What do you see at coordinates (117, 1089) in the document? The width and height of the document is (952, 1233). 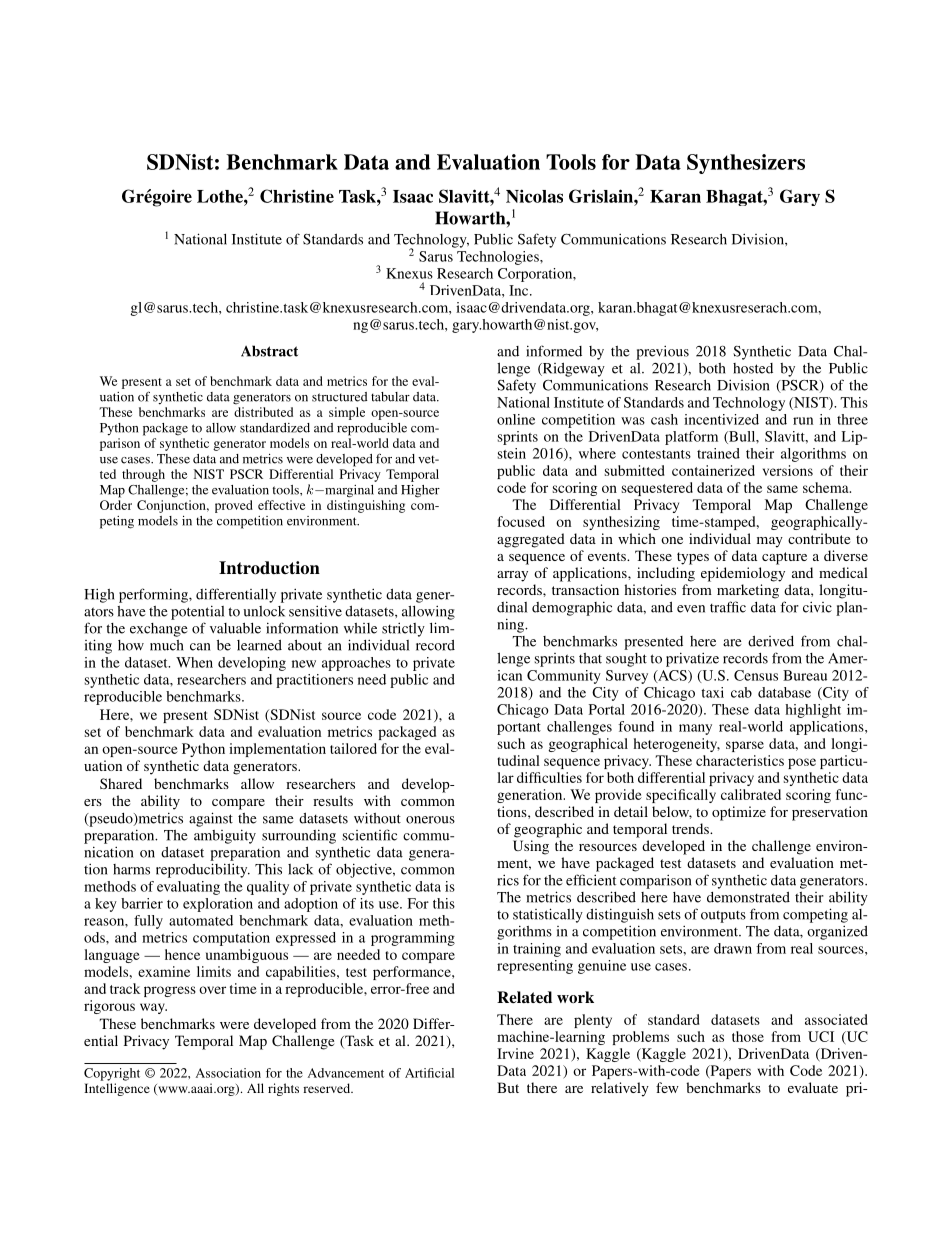 I see `Intelligence` at bounding box center [117, 1089].
